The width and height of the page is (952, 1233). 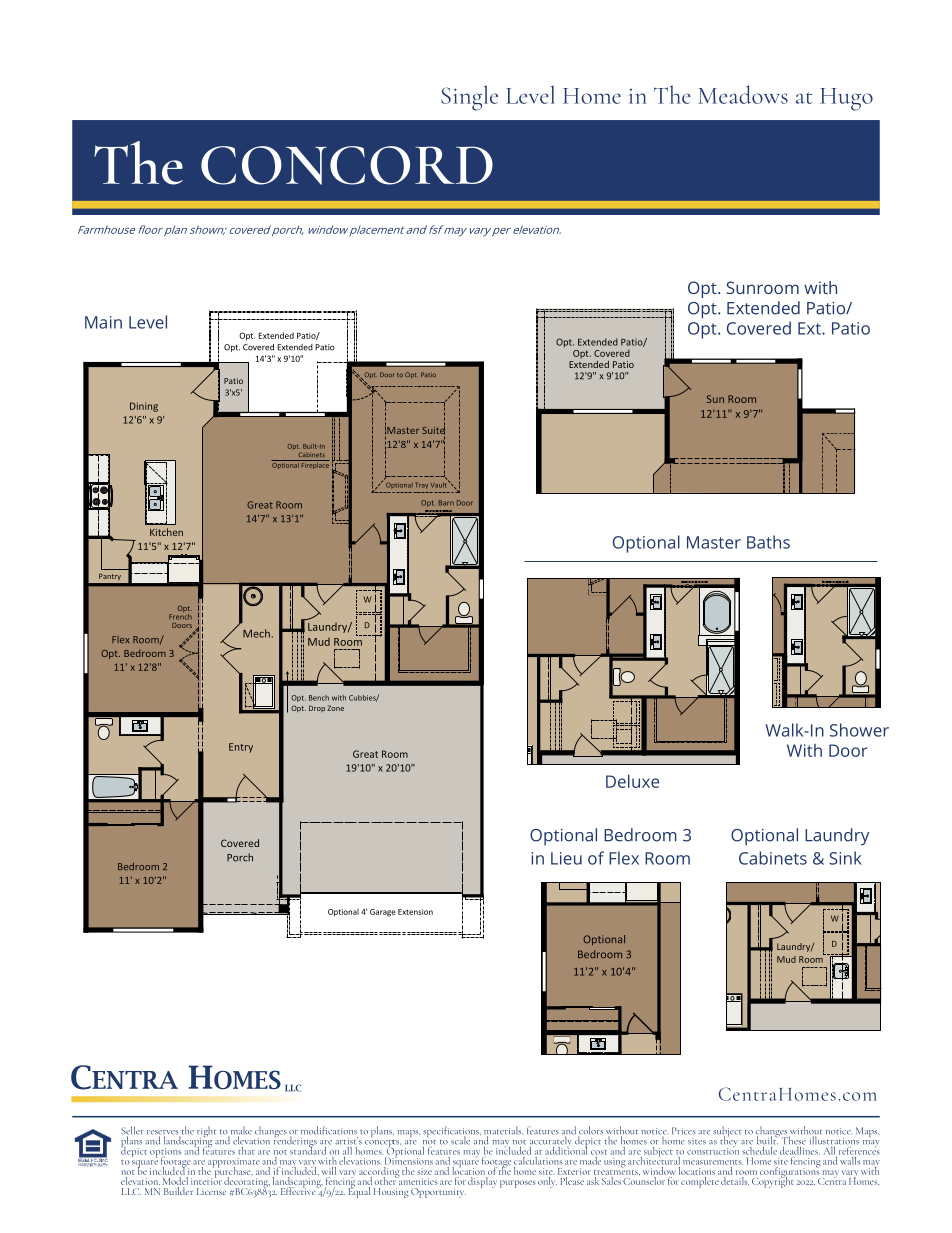 What do you see at coordinates (415, 912) in the page?
I see `Extension` at bounding box center [415, 912].
